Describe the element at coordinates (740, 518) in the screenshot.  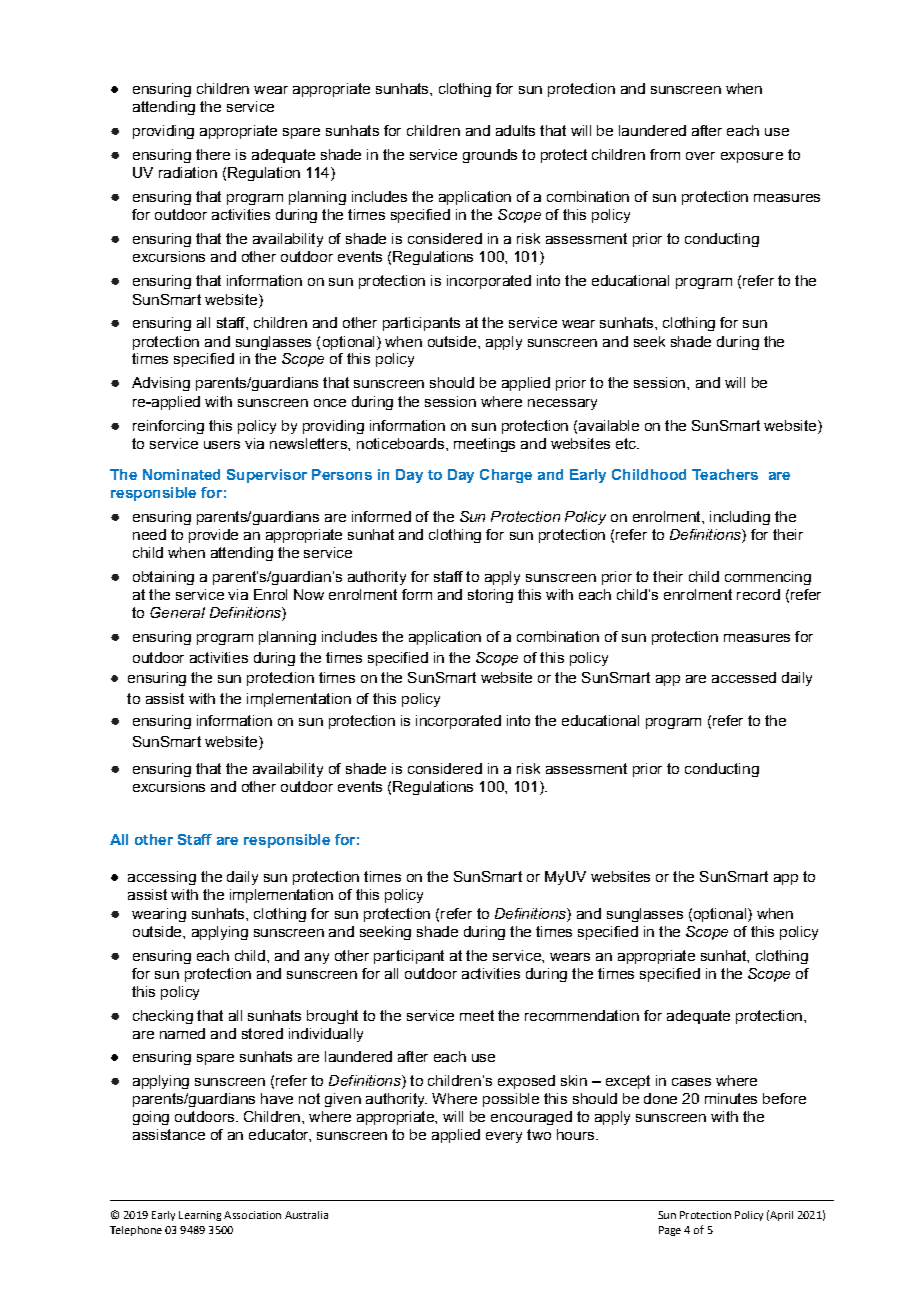
I see `including` at that location.
